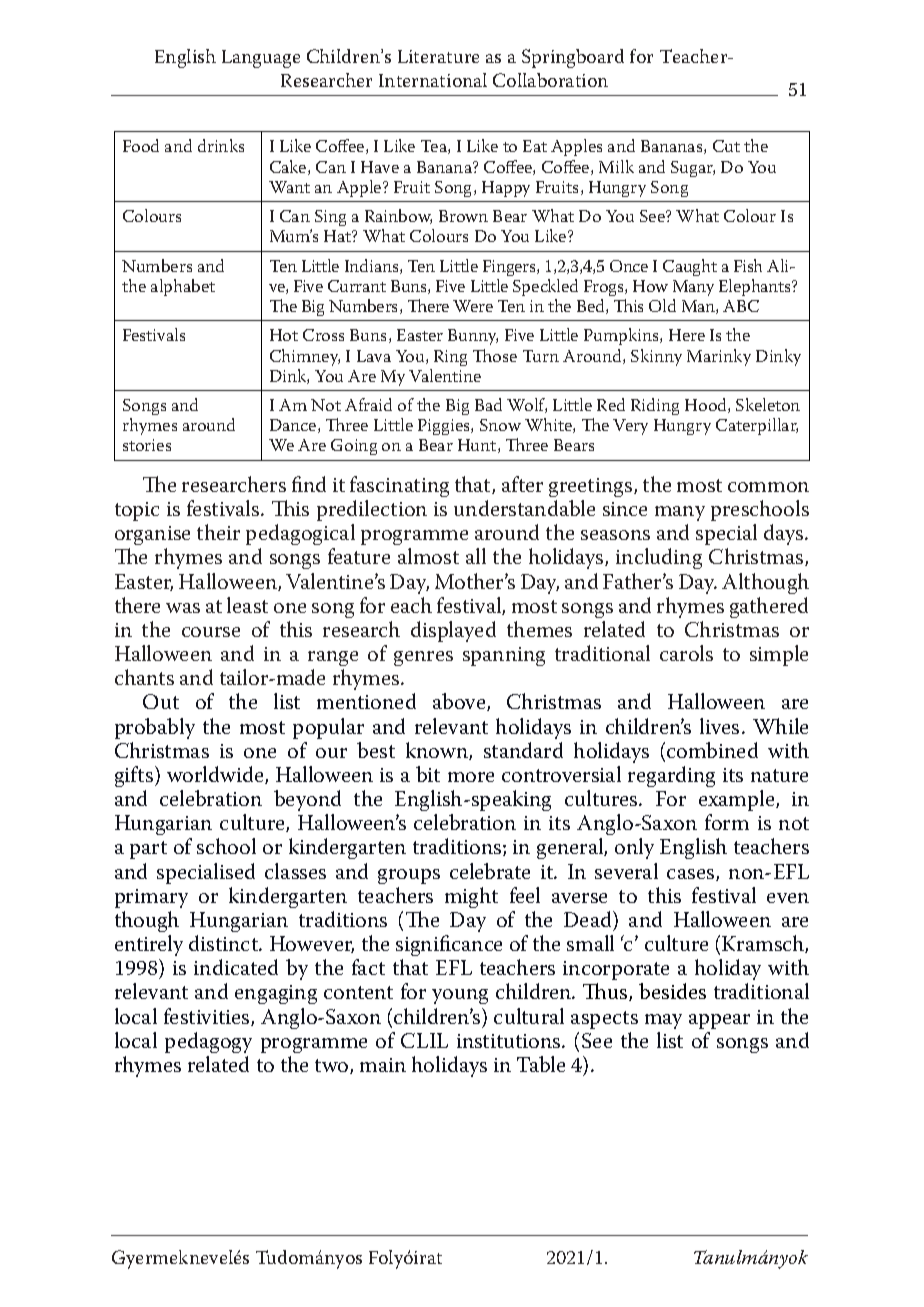 Image resolution: width=924 pixels, height=1307 pixels. I want to click on lives, so click(719, 726).
